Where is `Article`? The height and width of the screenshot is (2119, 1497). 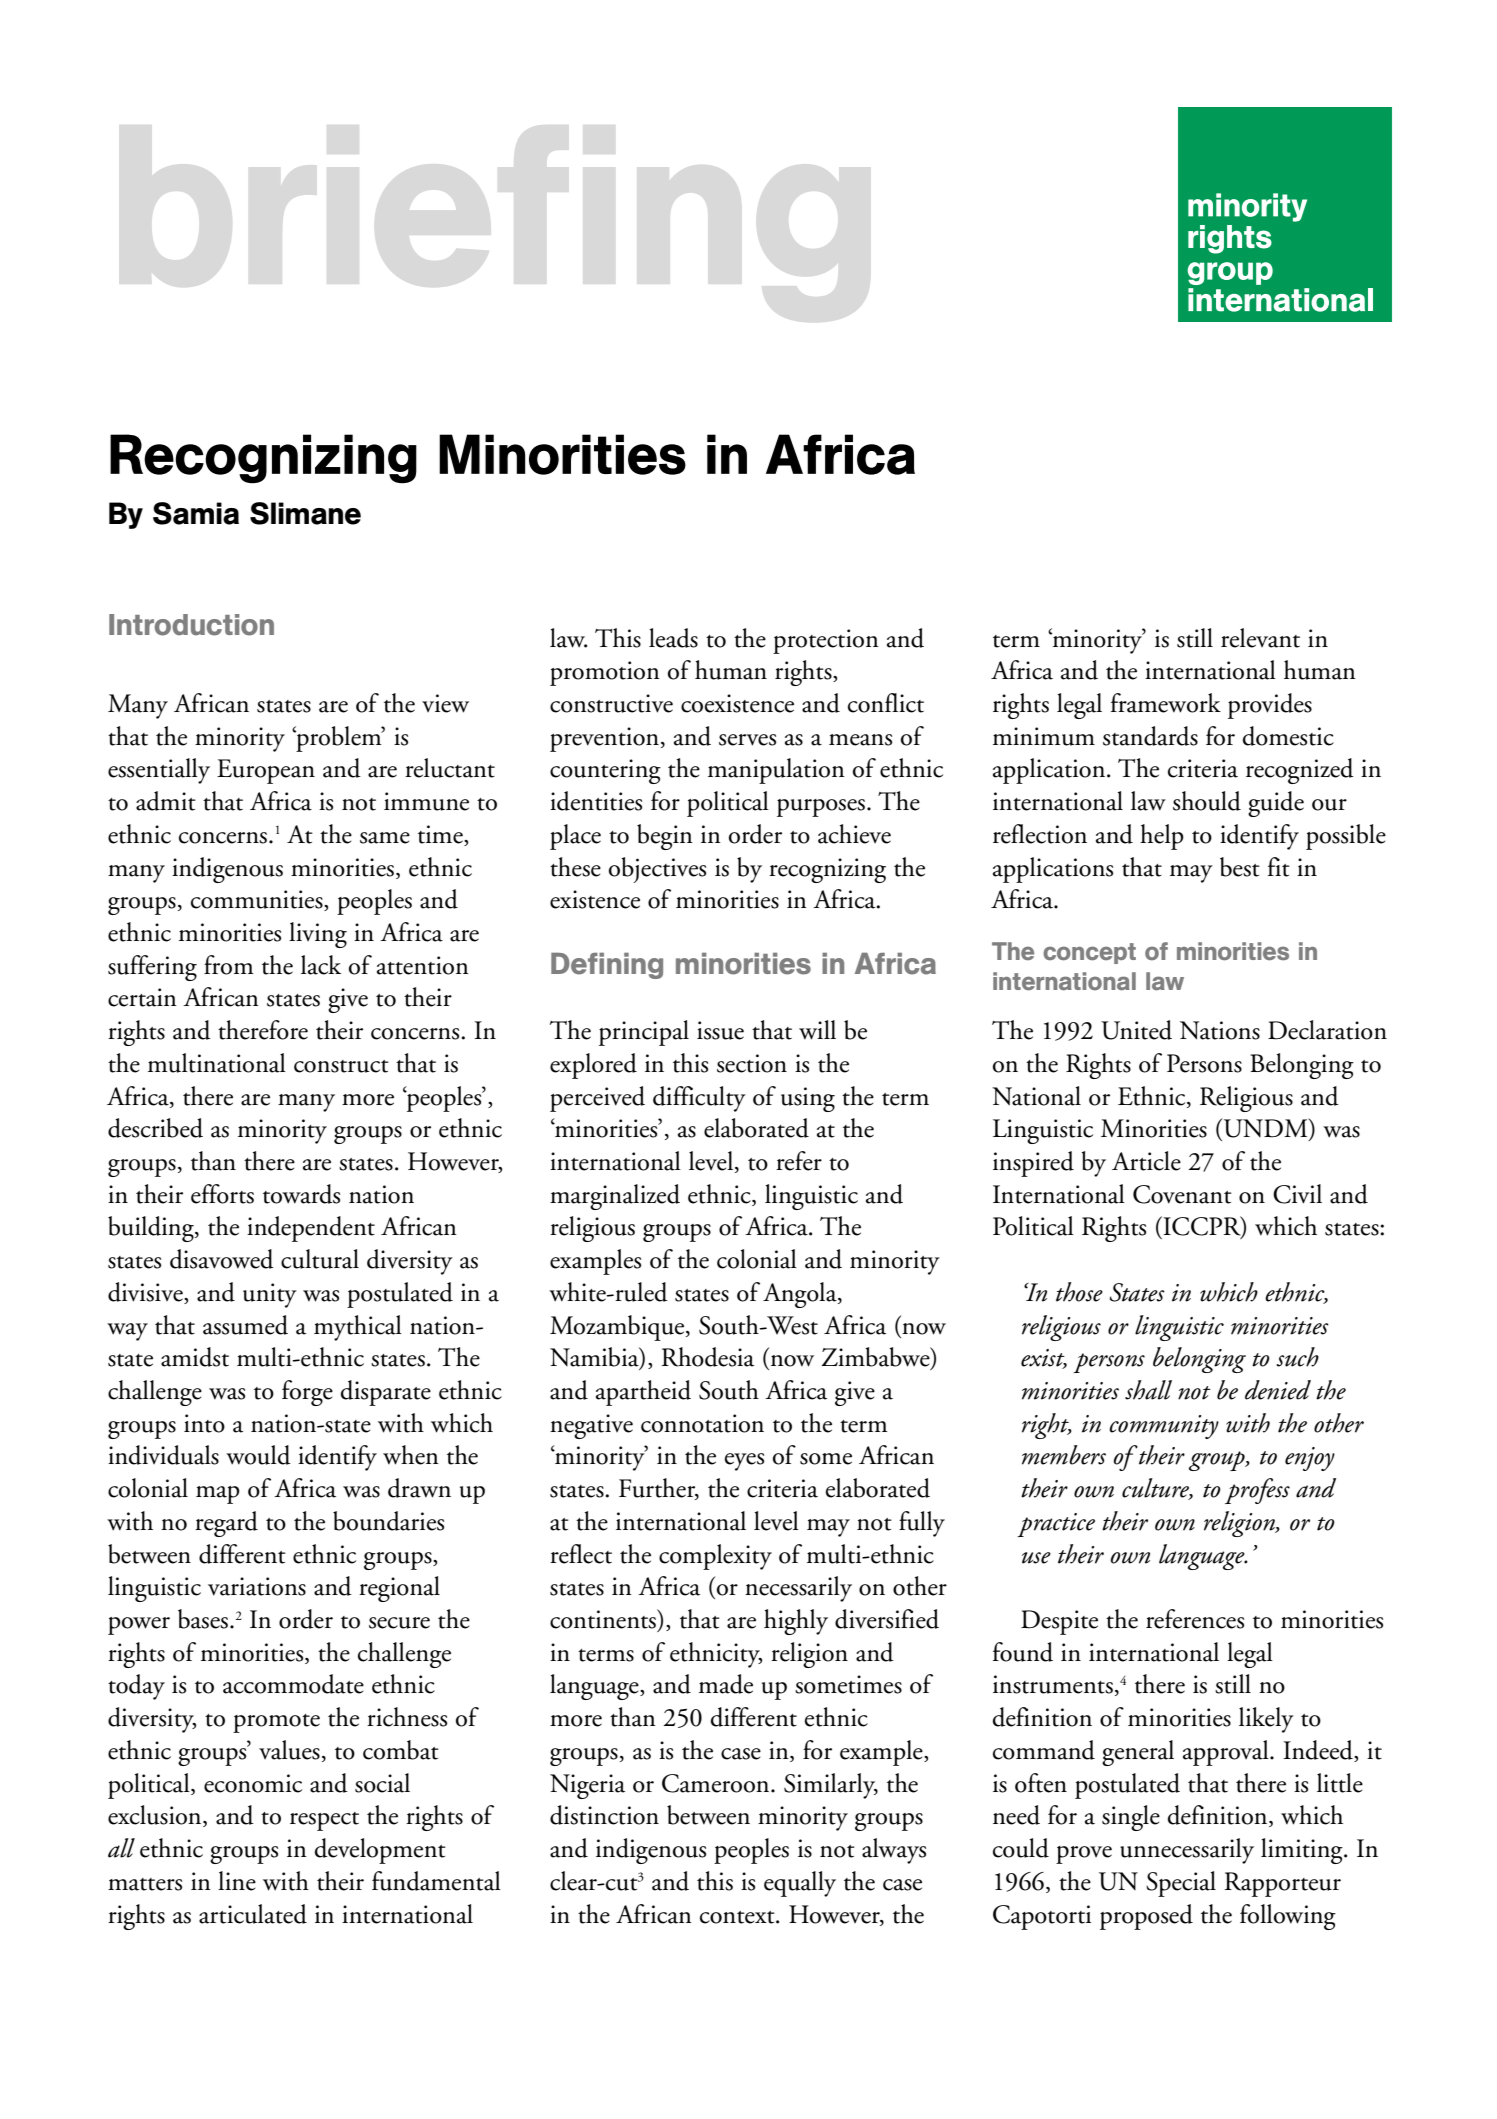
Article is located at coordinates (1146, 1161).
